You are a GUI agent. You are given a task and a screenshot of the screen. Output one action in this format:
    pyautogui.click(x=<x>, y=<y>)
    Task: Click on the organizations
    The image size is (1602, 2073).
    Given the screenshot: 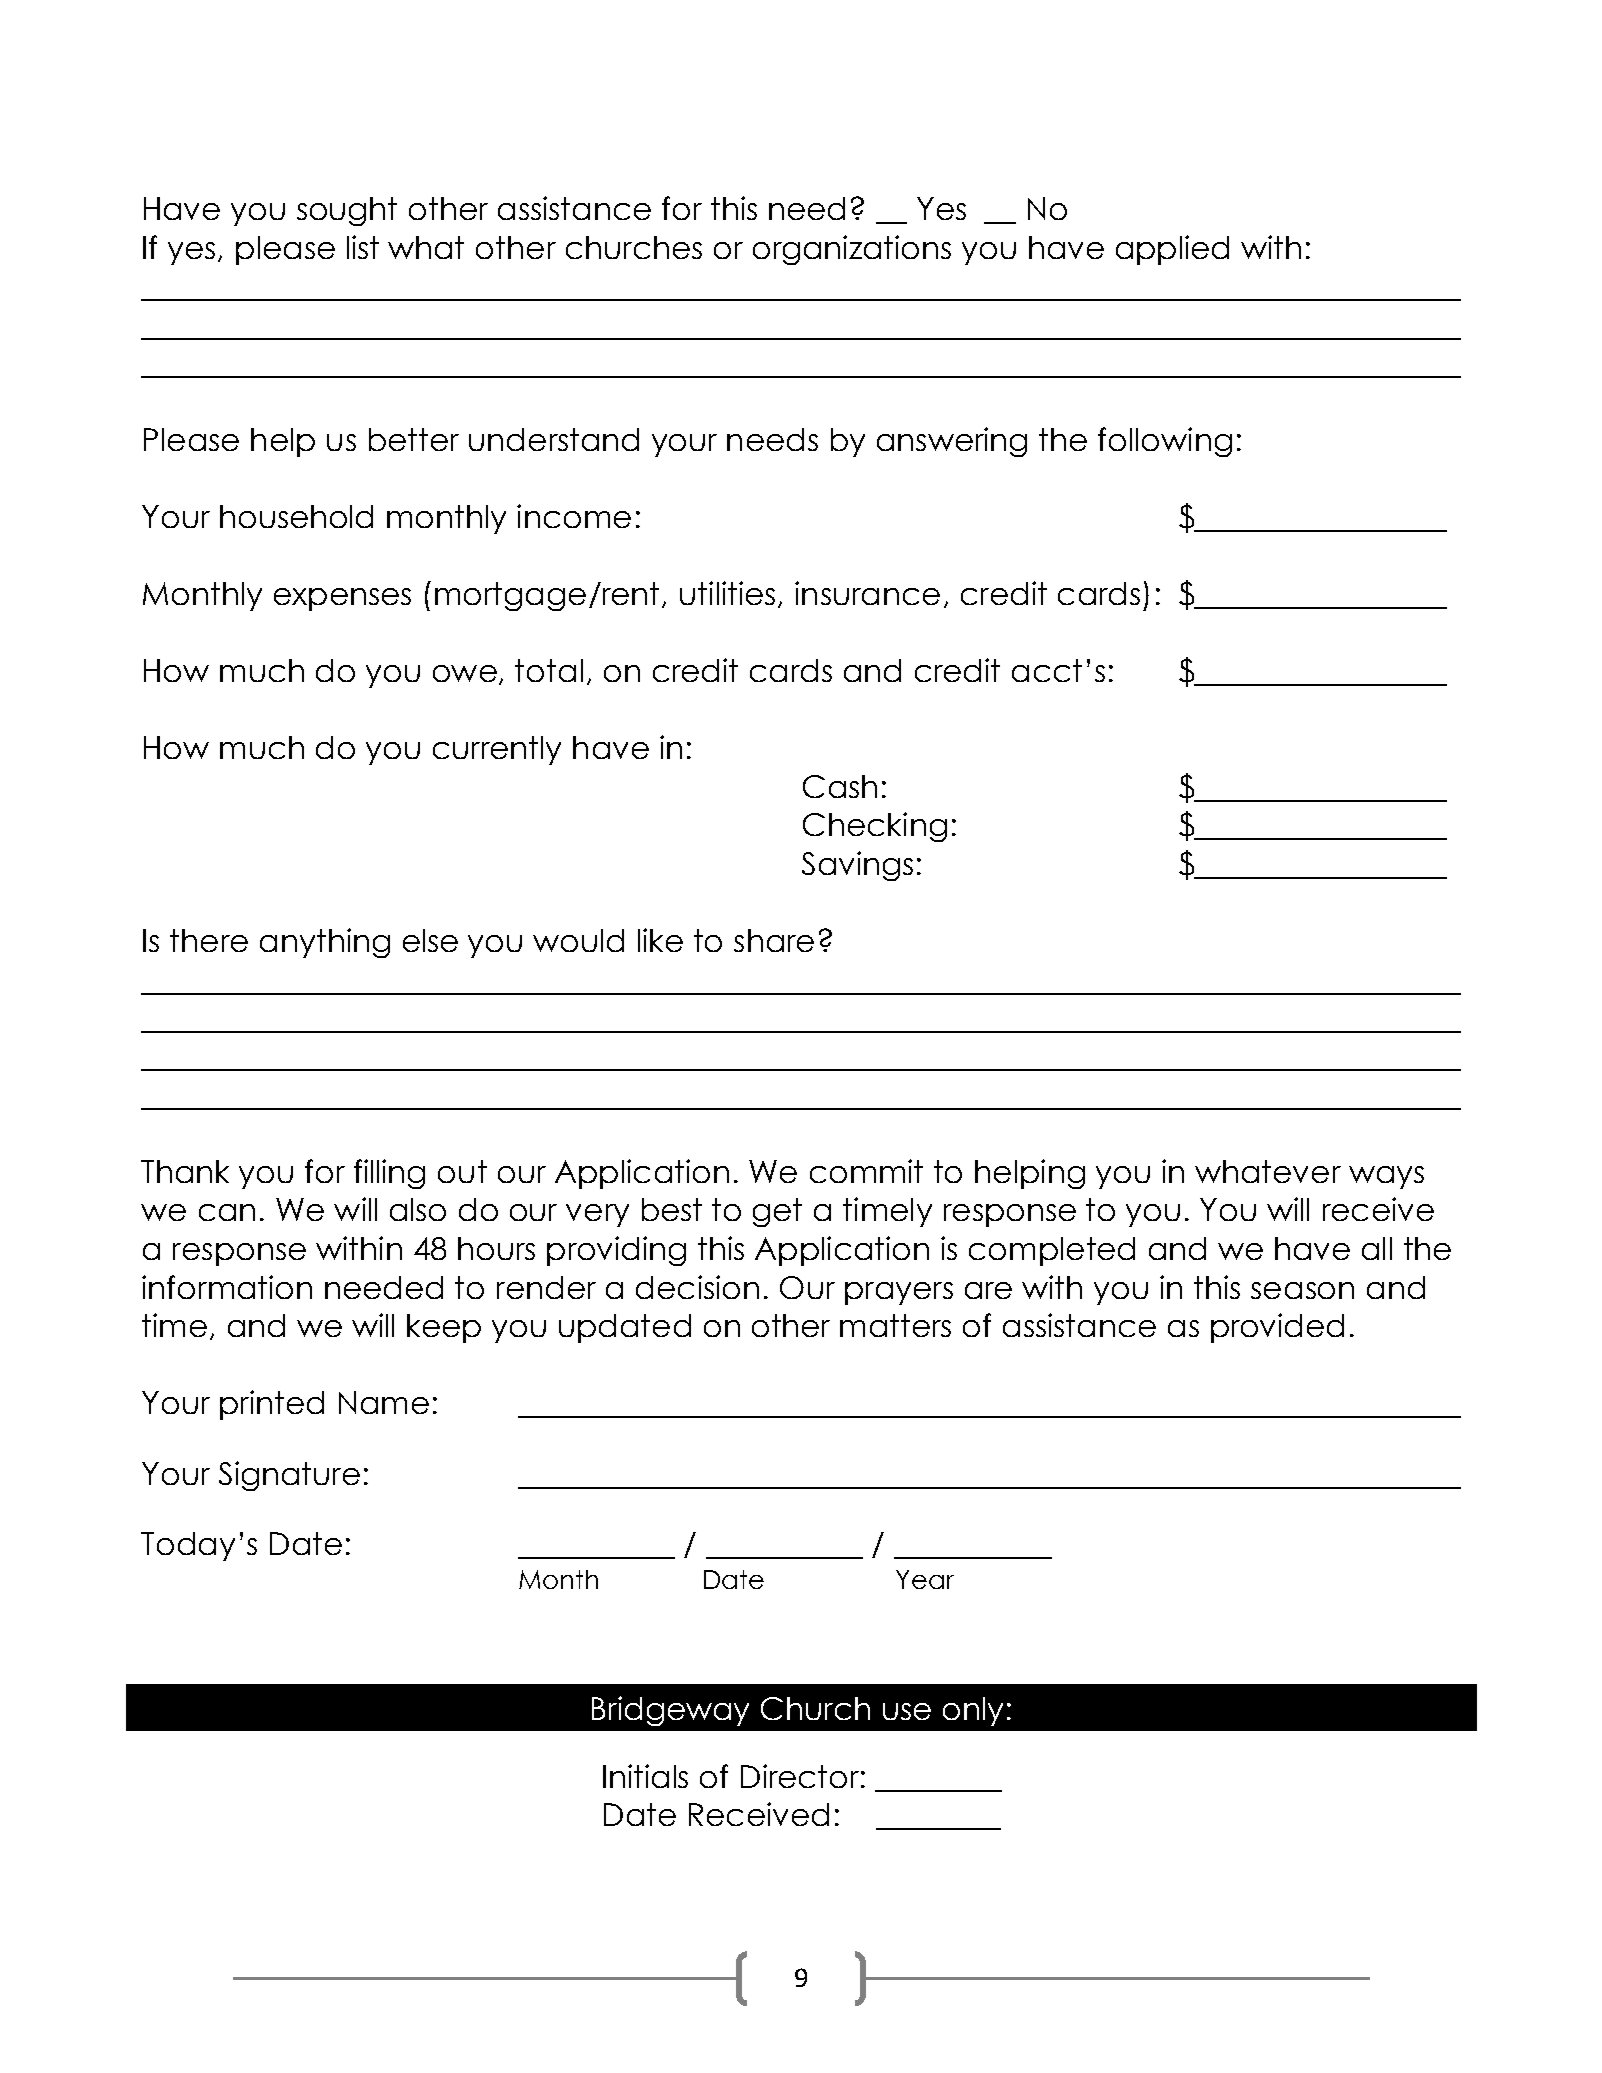 What is the action you would take?
    pyautogui.click(x=852, y=250)
